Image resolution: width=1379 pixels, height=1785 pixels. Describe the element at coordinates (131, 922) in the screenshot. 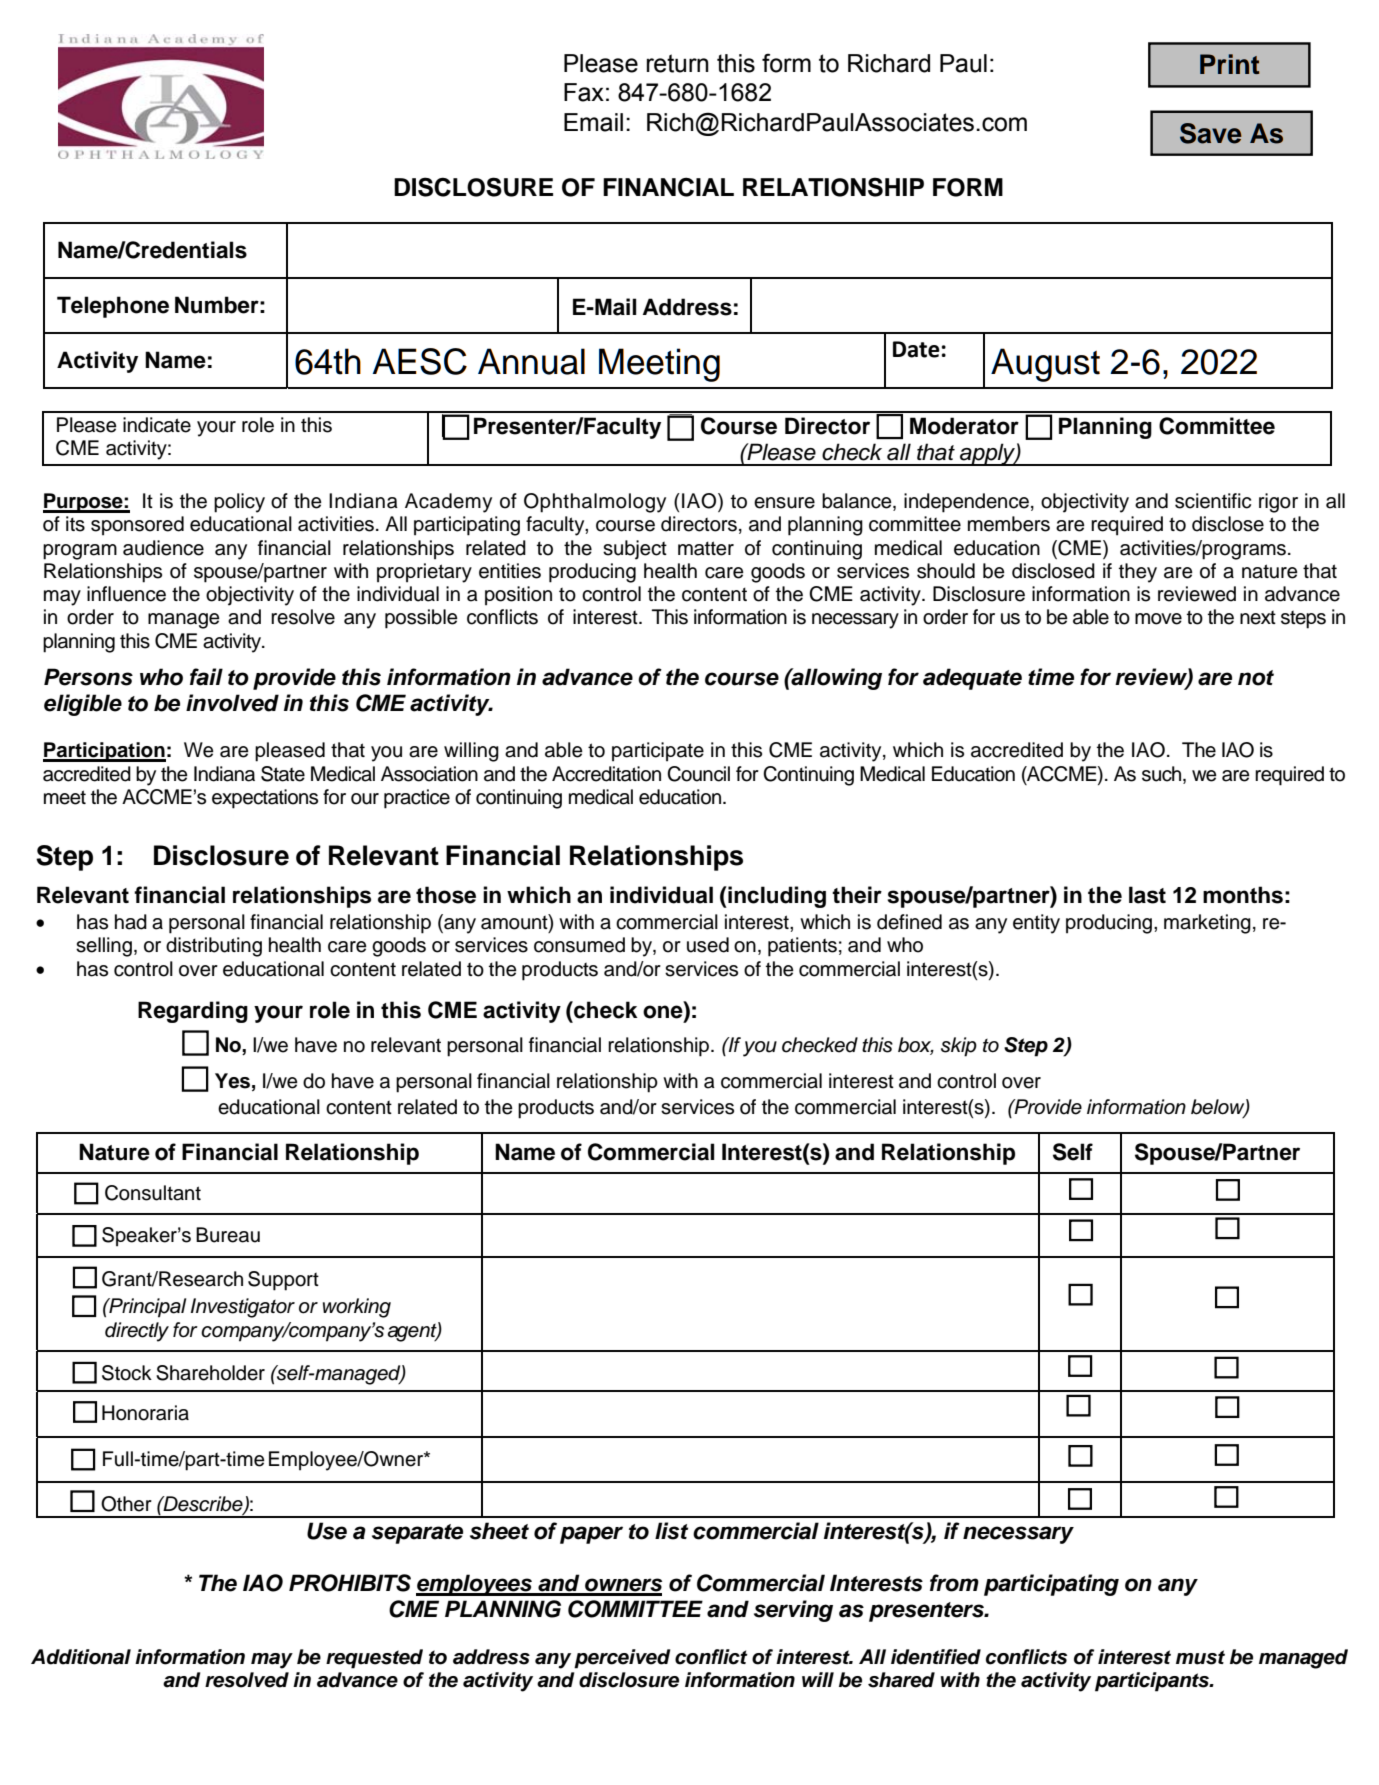

I see `had` at that location.
